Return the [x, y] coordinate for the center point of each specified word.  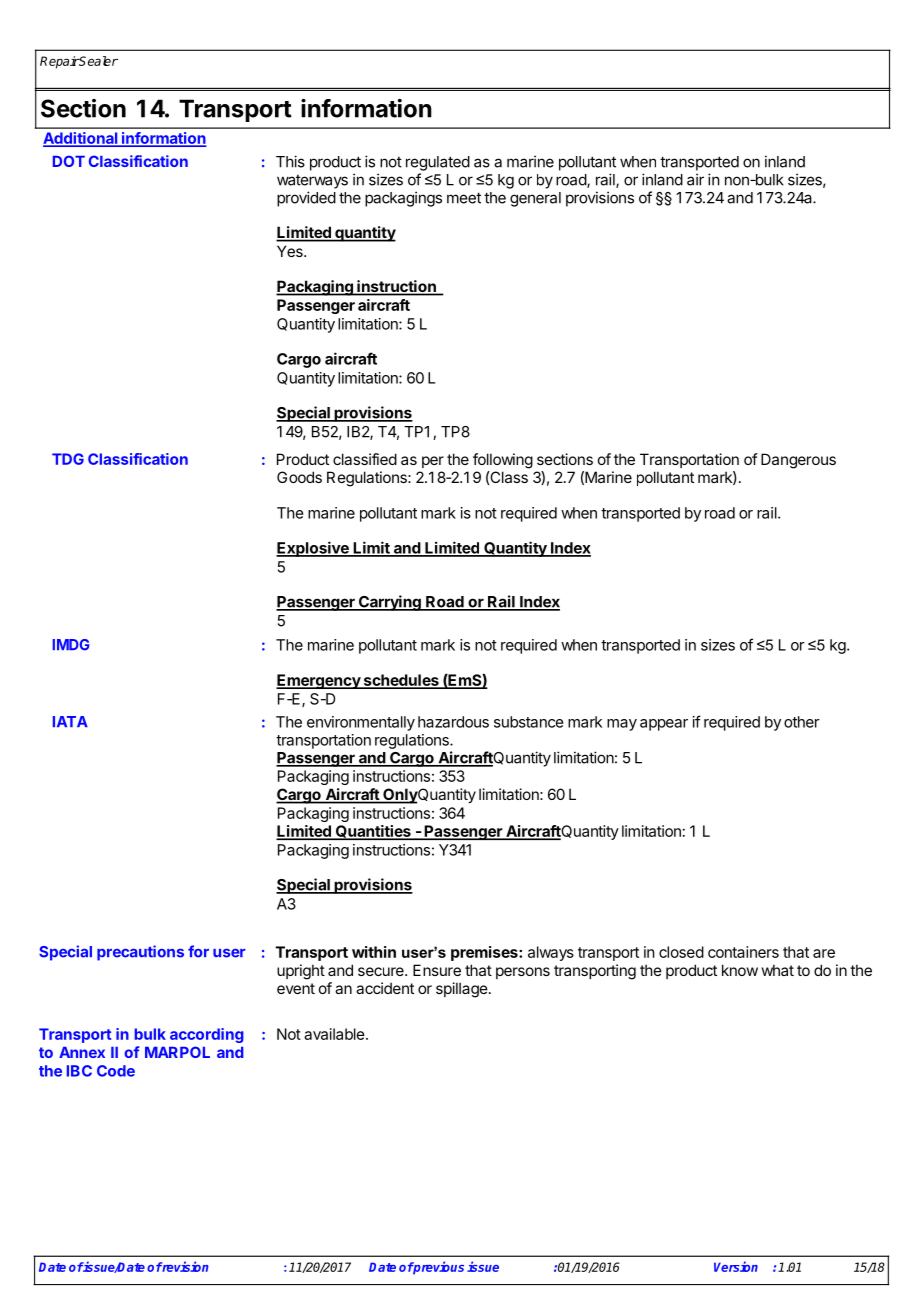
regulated [438, 163]
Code [116, 1071]
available [334, 1034]
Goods [299, 477]
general [535, 199]
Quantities [373, 832]
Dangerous [798, 461]
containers [743, 952]
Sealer [98, 61]
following [503, 461]
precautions [140, 953]
